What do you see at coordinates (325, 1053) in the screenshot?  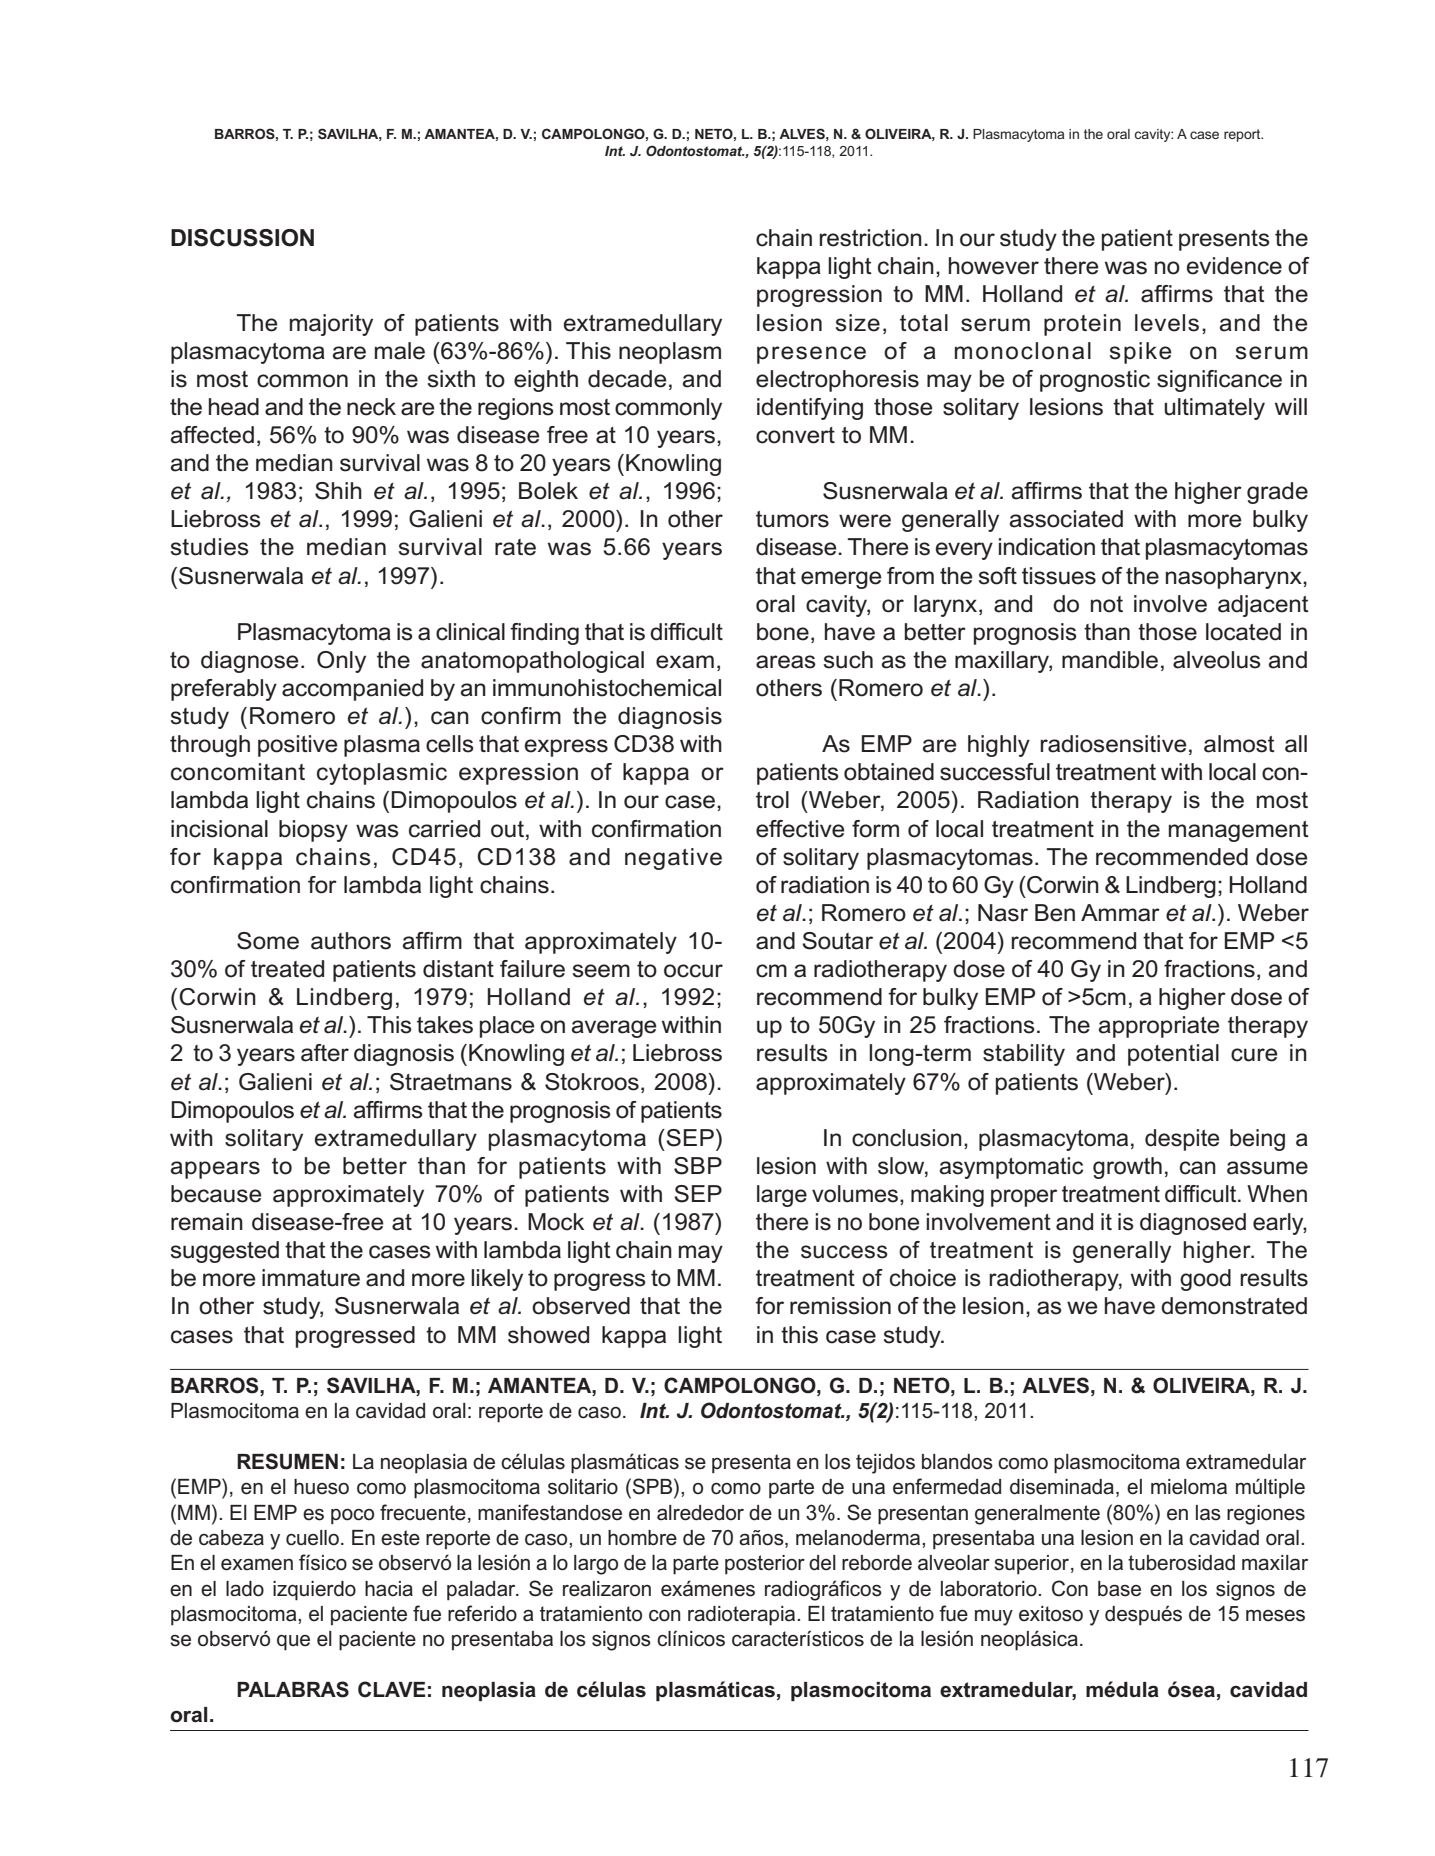 I see `after` at bounding box center [325, 1053].
